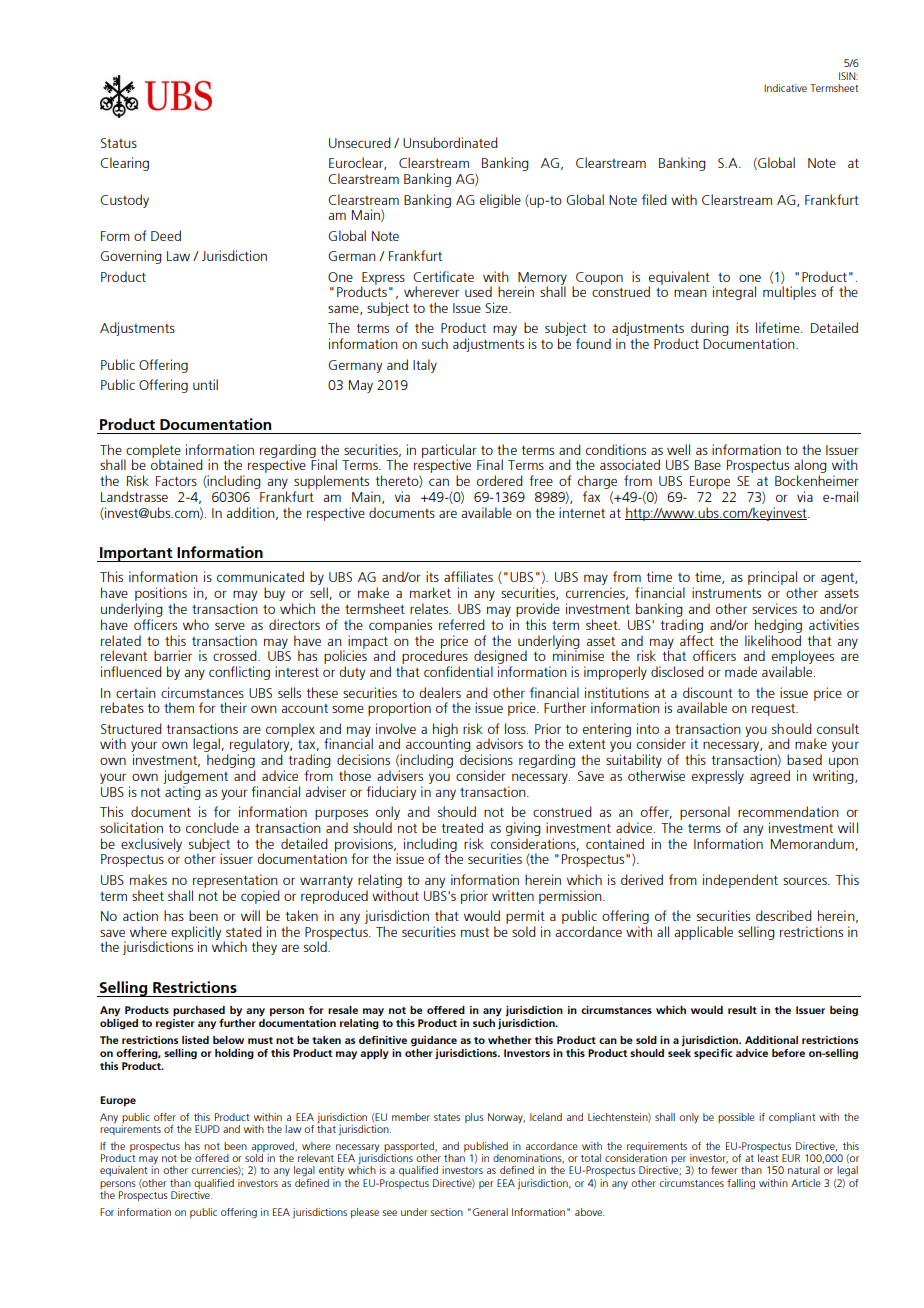  What do you see at coordinates (468, 576) in the image?
I see `affiliates` at bounding box center [468, 576].
